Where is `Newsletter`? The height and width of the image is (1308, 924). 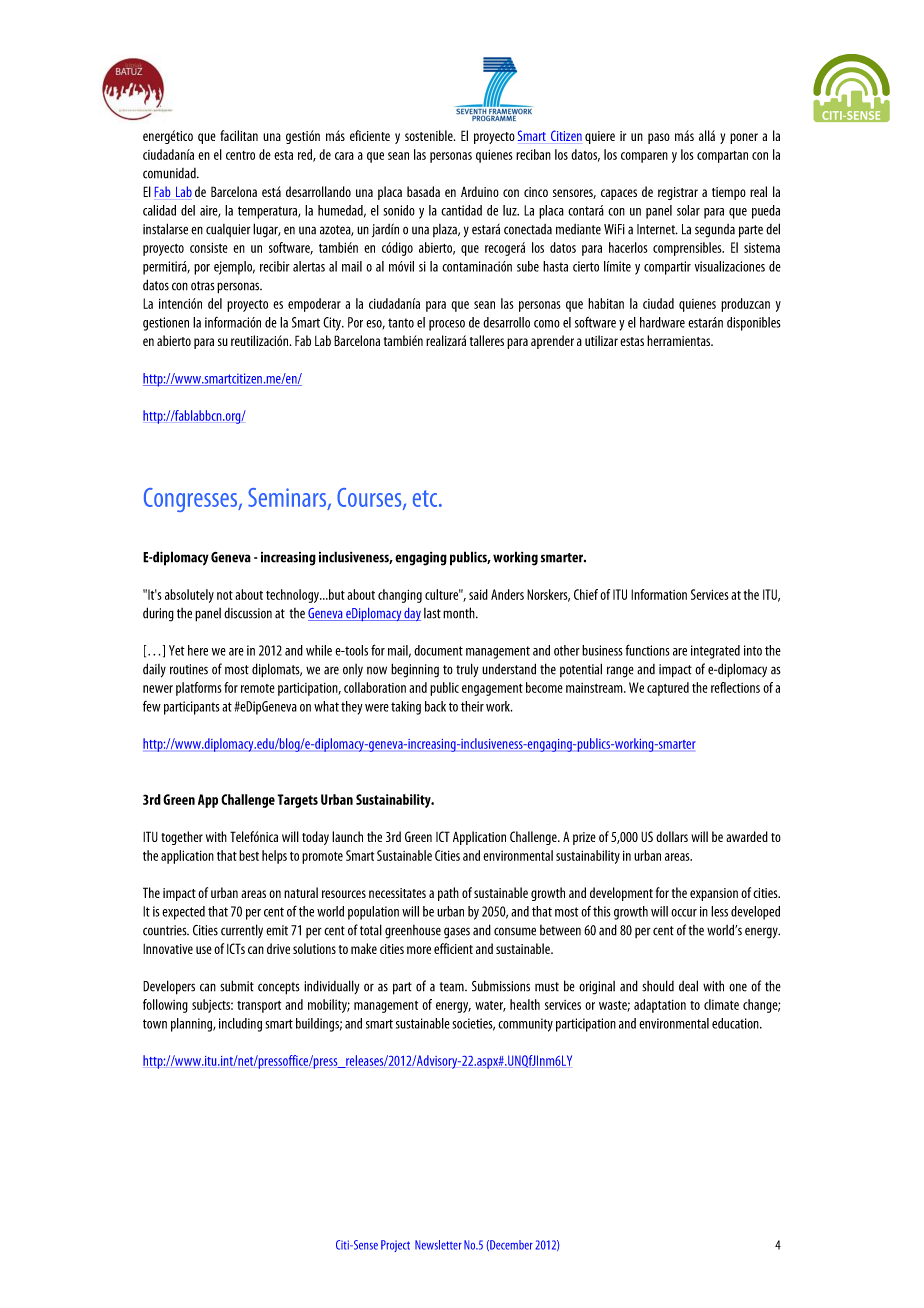 Newsletter is located at coordinates (438, 1245).
